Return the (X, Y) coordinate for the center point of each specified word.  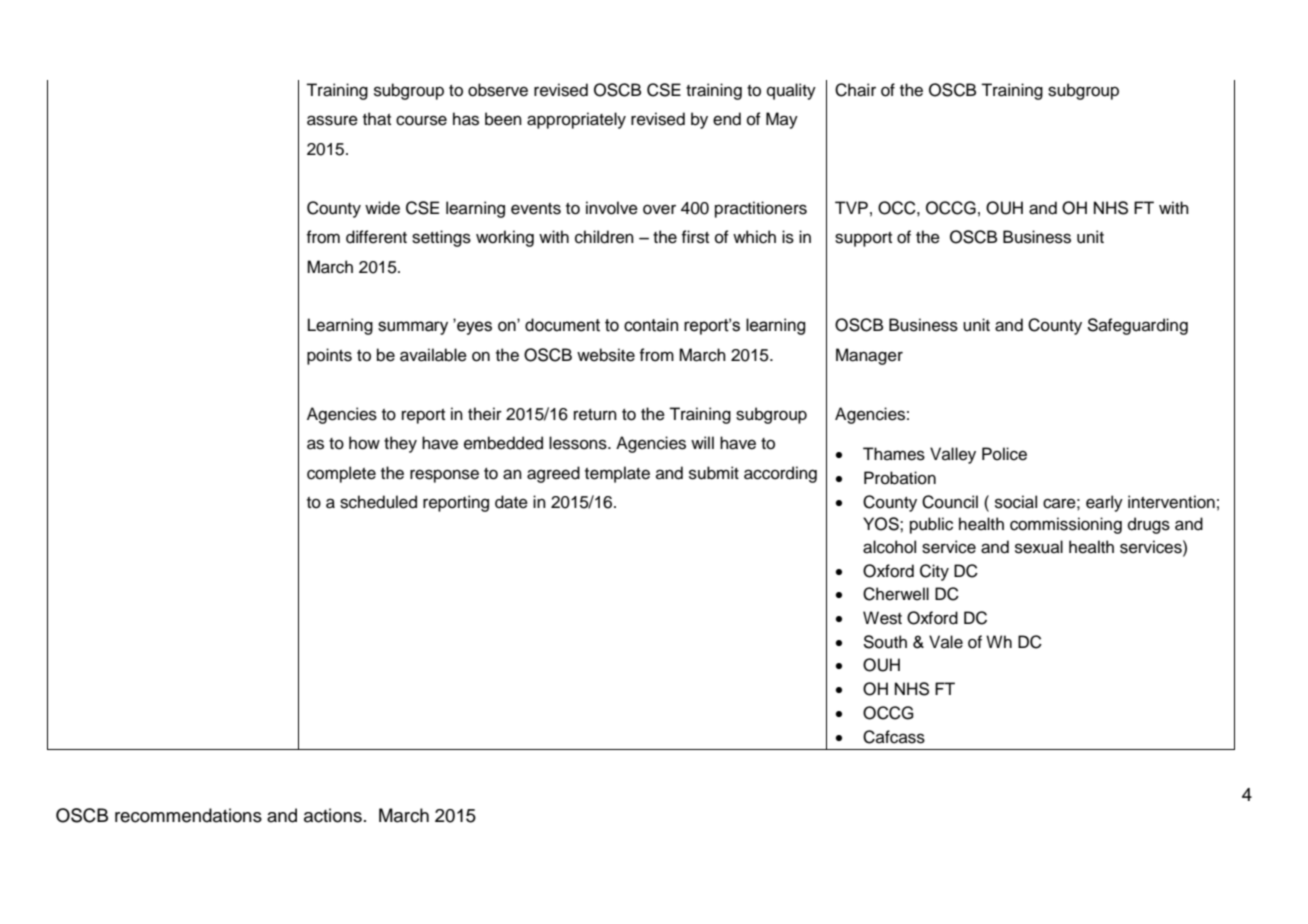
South (885, 642)
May (782, 120)
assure (332, 120)
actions (333, 815)
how (364, 443)
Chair (855, 90)
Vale (946, 642)
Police (1004, 454)
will (702, 442)
